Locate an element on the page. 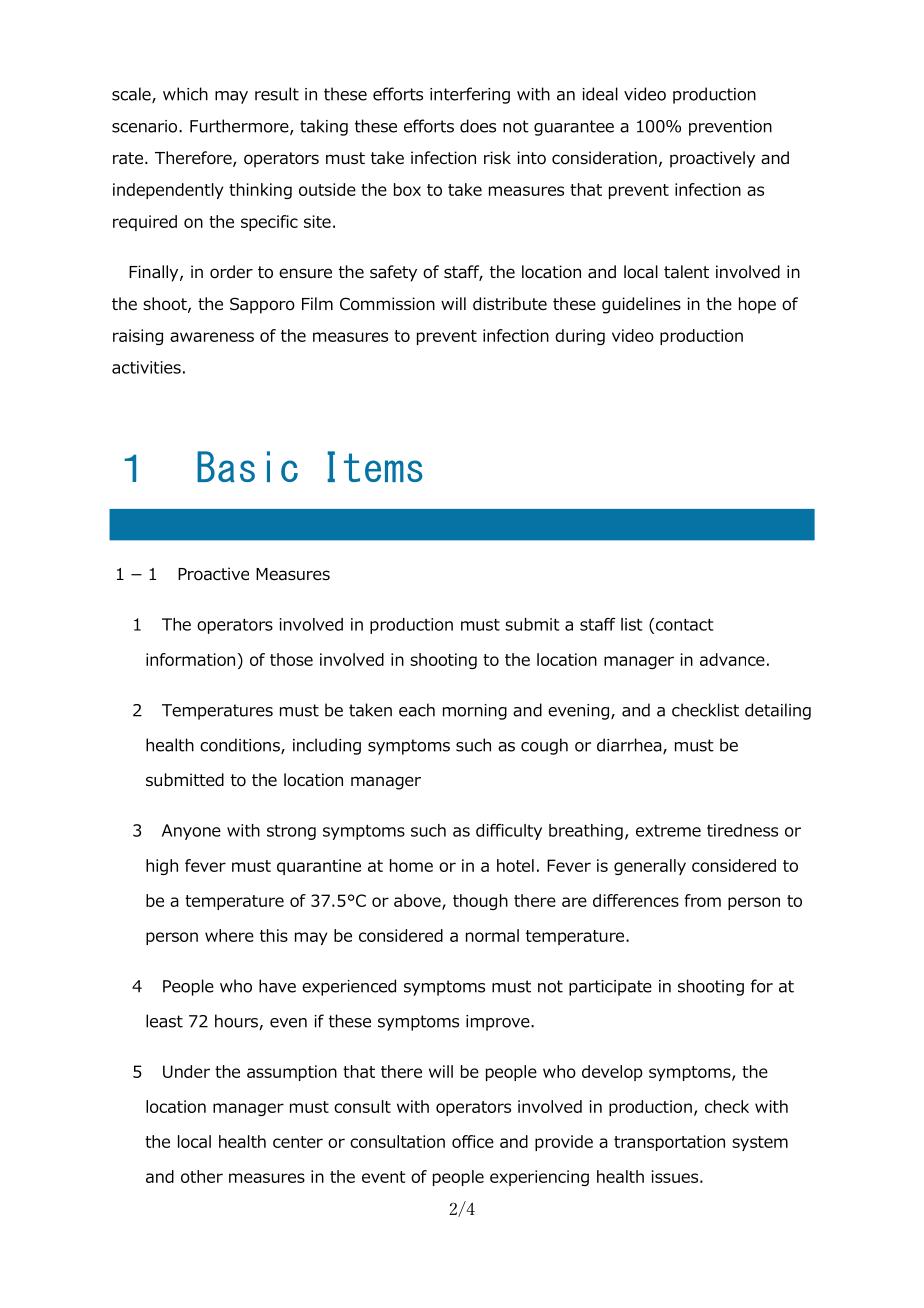 The width and height of the image is (924, 1308). morning is located at coordinates (475, 712).
